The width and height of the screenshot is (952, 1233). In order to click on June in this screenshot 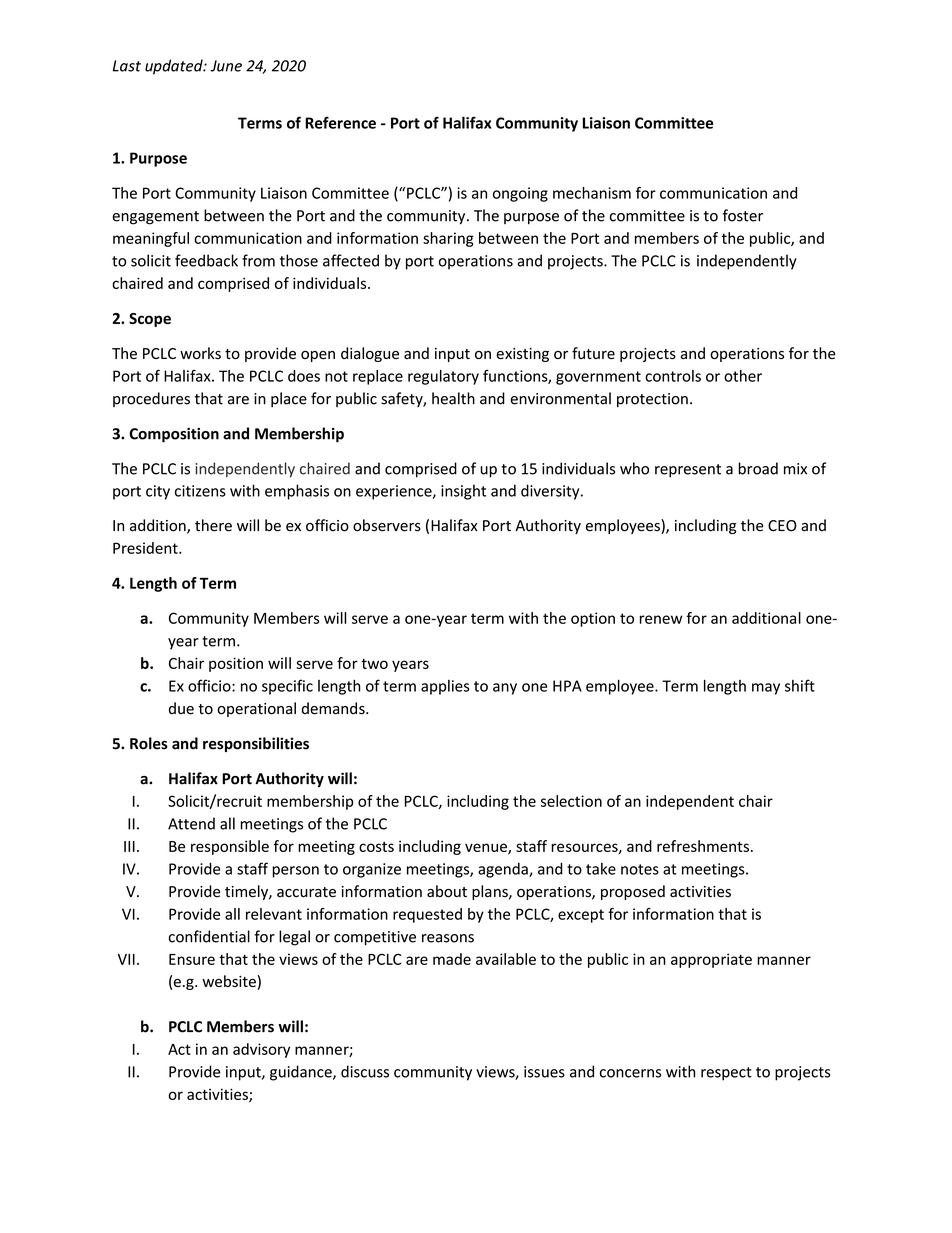, I will do `click(226, 66)`.
